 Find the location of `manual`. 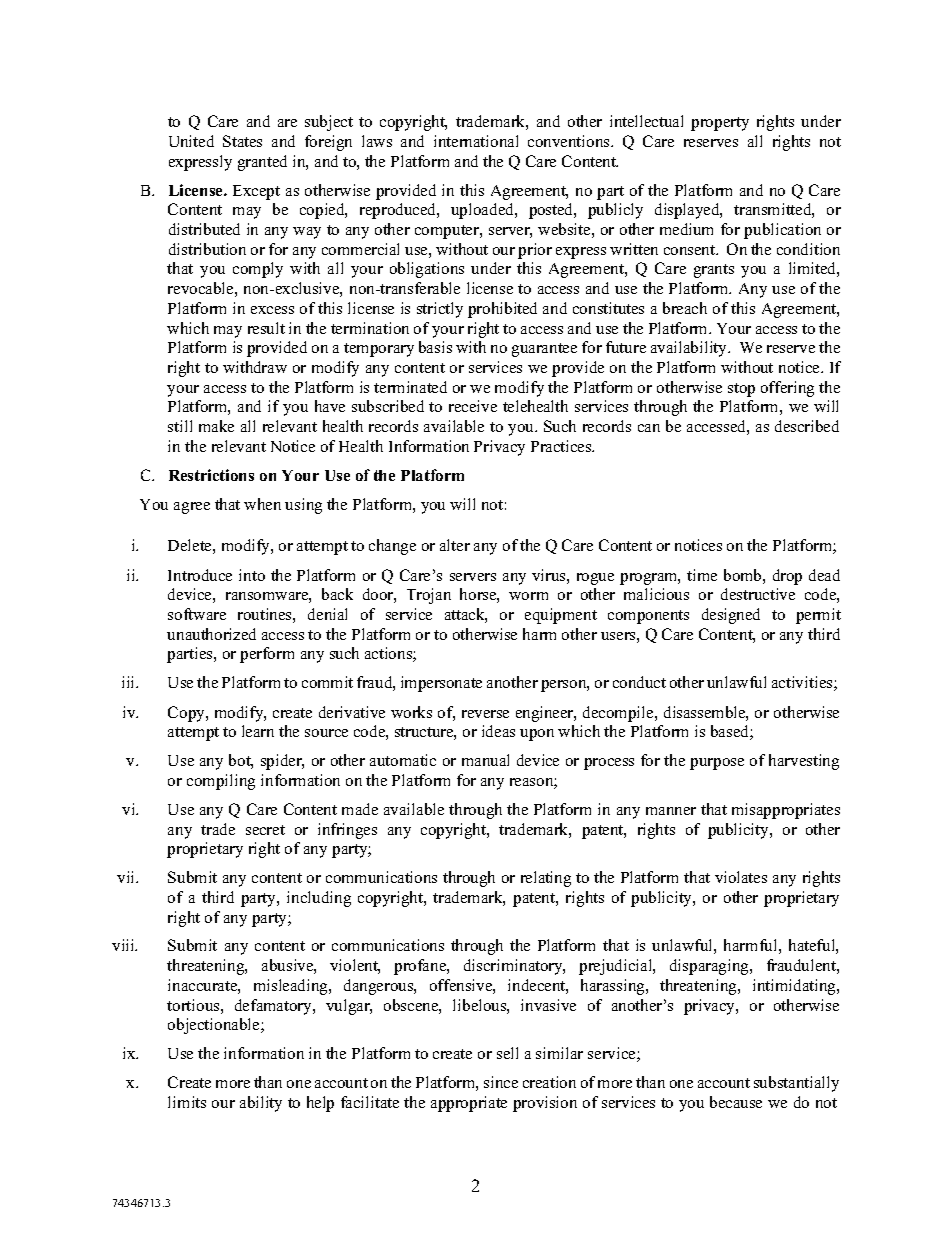

manual is located at coordinates (485, 760).
